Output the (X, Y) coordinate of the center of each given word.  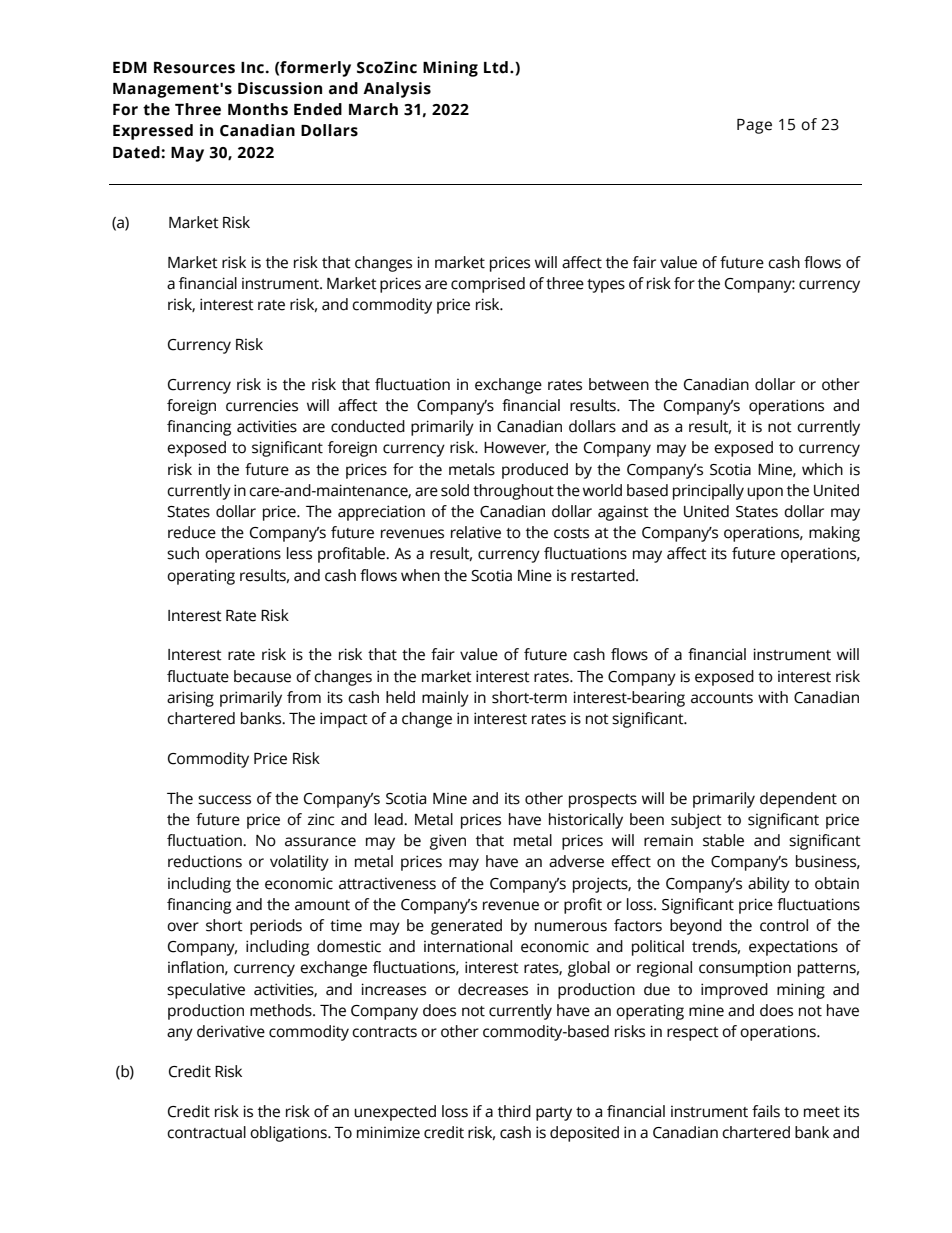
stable (723, 840)
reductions (205, 861)
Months (258, 109)
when (420, 575)
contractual (206, 1132)
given (448, 842)
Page (754, 126)
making (834, 534)
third (514, 1111)
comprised (488, 285)
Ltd (496, 67)
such (183, 553)
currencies (262, 406)
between (619, 384)
